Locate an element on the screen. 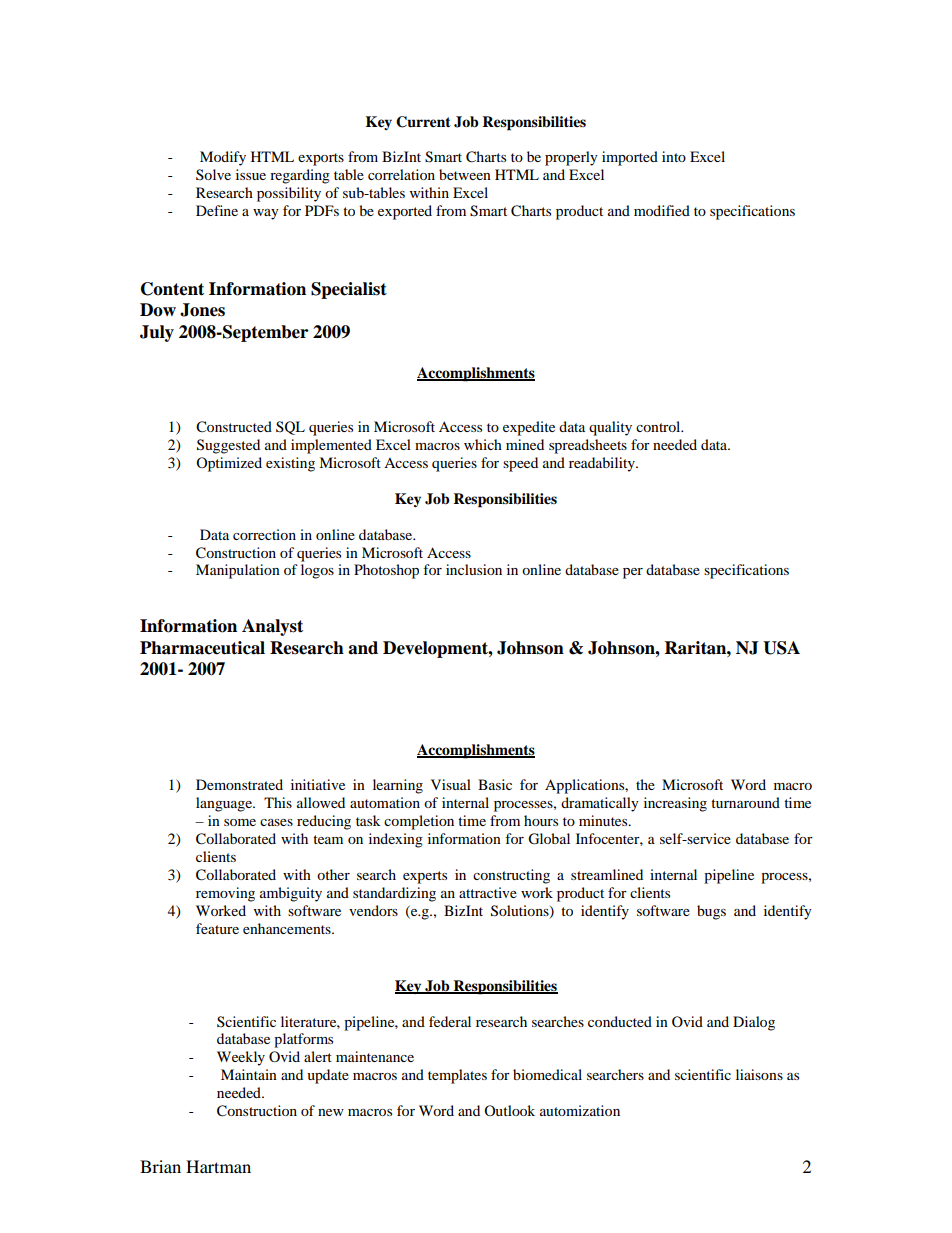  USA is located at coordinates (781, 648).
